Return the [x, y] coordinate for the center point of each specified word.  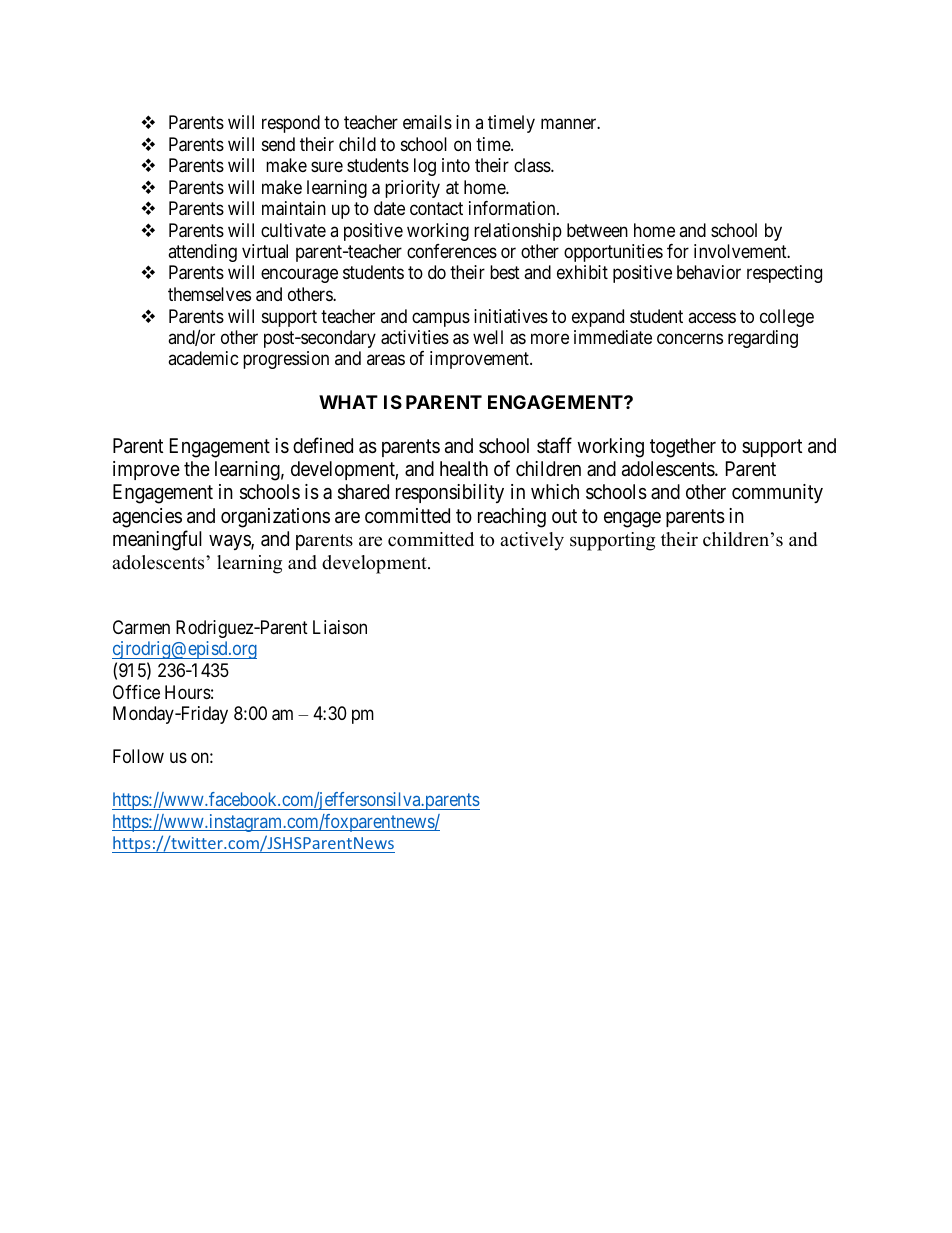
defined [323, 445]
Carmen [141, 627]
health [464, 469]
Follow [138, 756]
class [533, 165]
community [777, 493]
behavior [709, 272]
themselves [209, 294]
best [505, 272]
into [456, 165]
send [278, 144]
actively [532, 541]
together [683, 448]
